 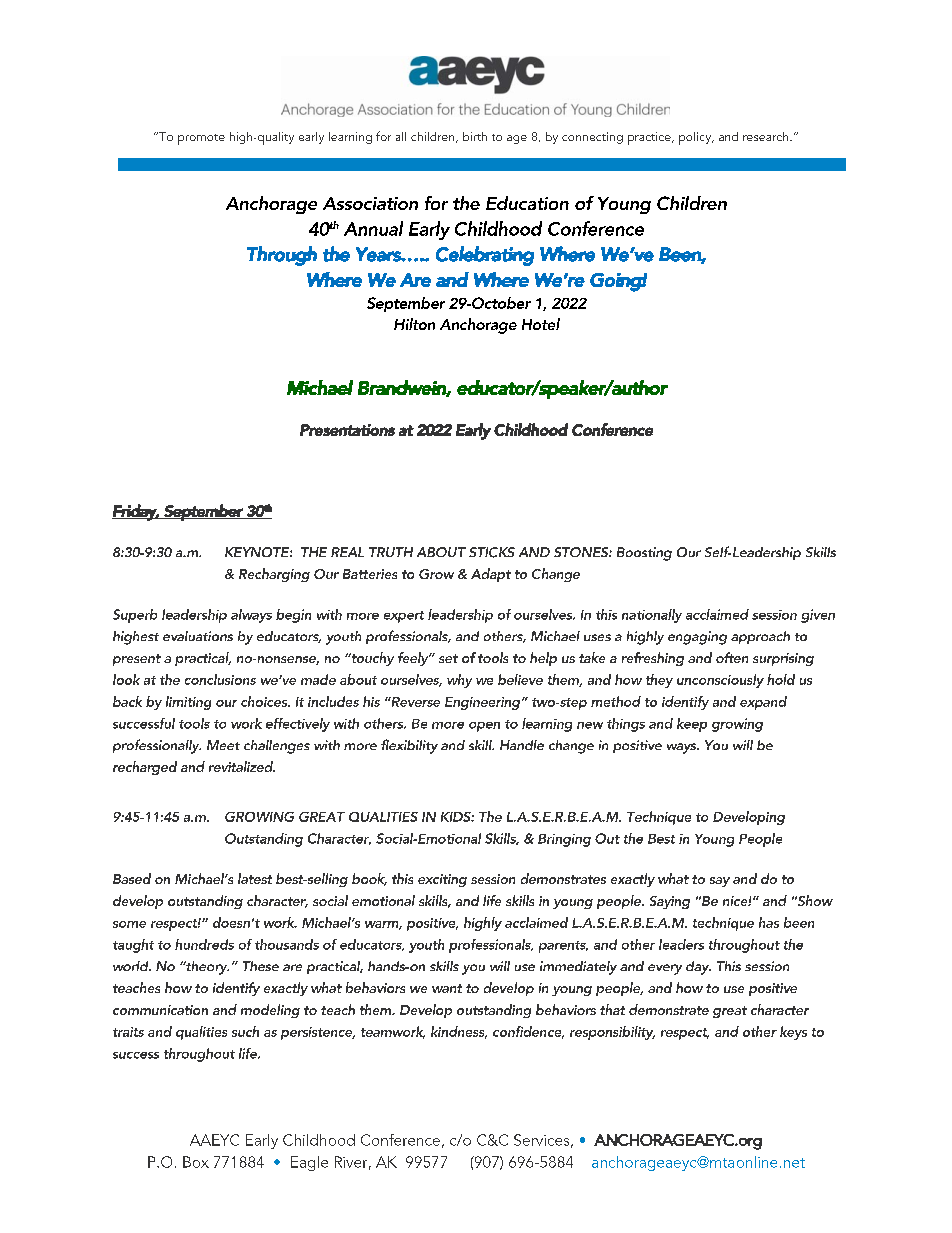 I want to click on Box, so click(x=196, y=1162).
